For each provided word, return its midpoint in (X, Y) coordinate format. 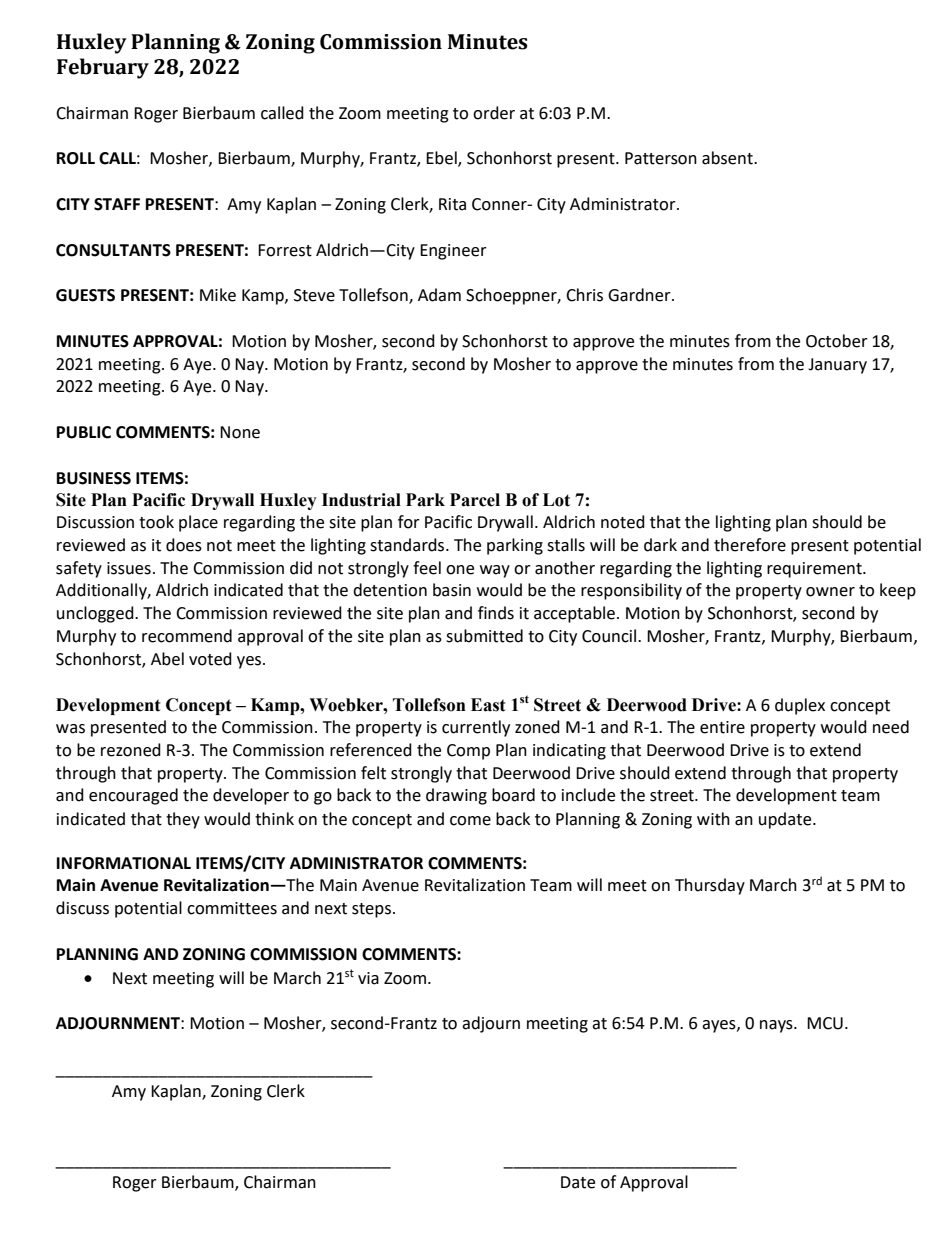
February (103, 68)
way (495, 571)
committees (232, 908)
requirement (815, 570)
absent (728, 158)
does (184, 545)
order (494, 113)
